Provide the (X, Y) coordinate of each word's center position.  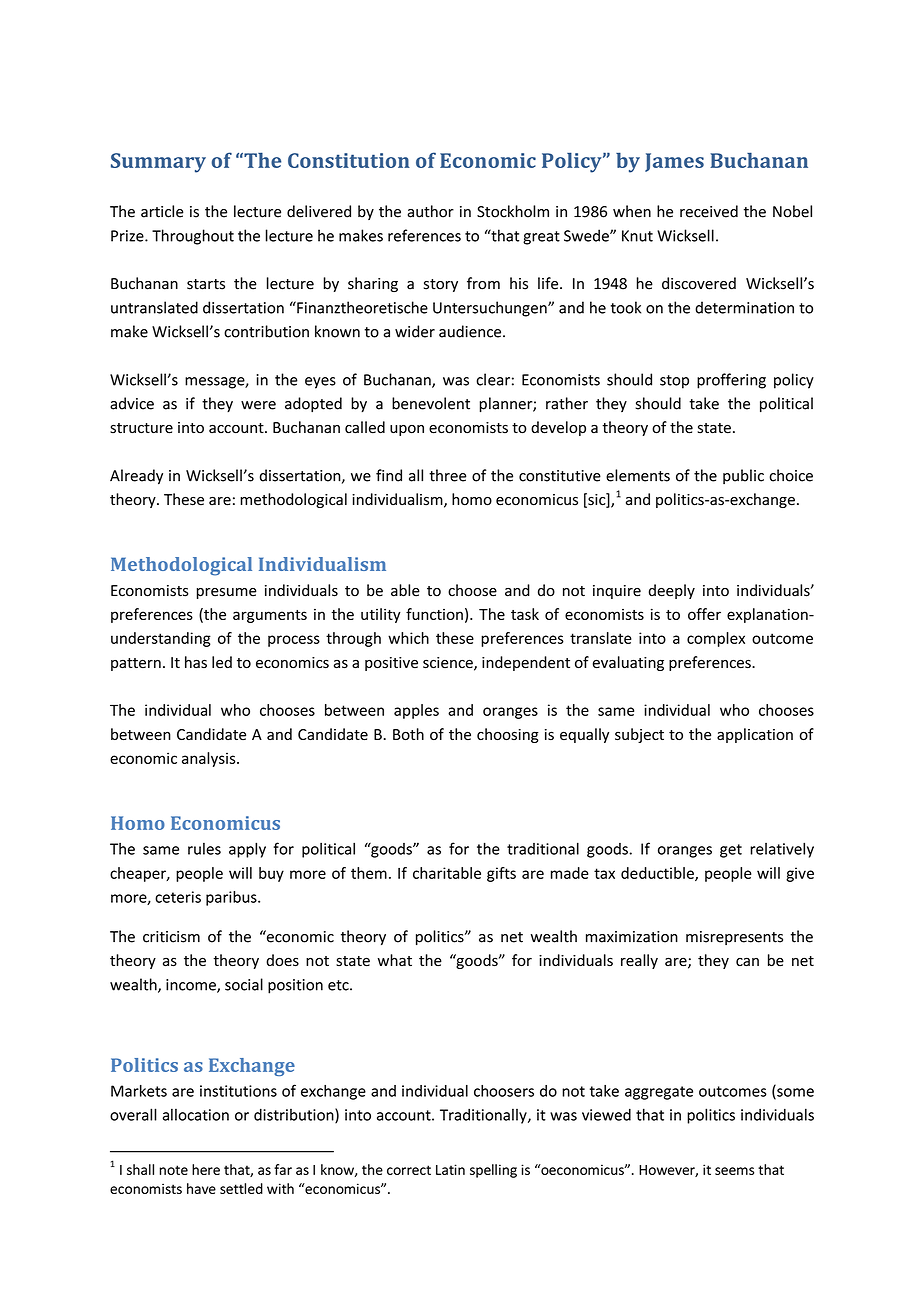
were (258, 405)
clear (493, 379)
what (395, 960)
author (431, 211)
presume (227, 593)
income (192, 986)
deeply (672, 591)
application (755, 735)
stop (674, 382)
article (162, 211)
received (709, 211)
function (434, 614)
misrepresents (734, 938)
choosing (508, 735)
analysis (210, 759)
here (206, 1169)
